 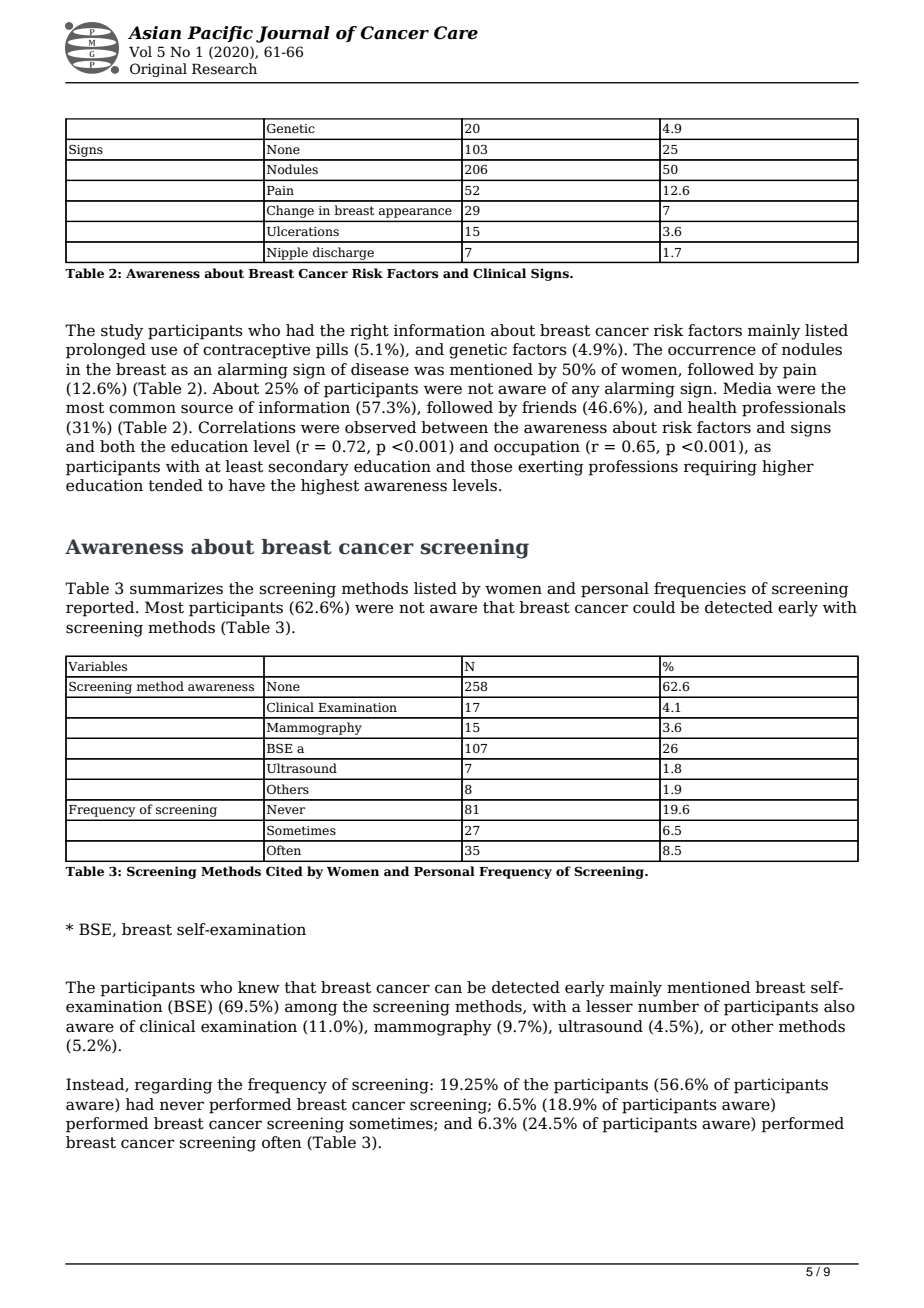 What do you see at coordinates (491, 466) in the image?
I see `those` at bounding box center [491, 466].
